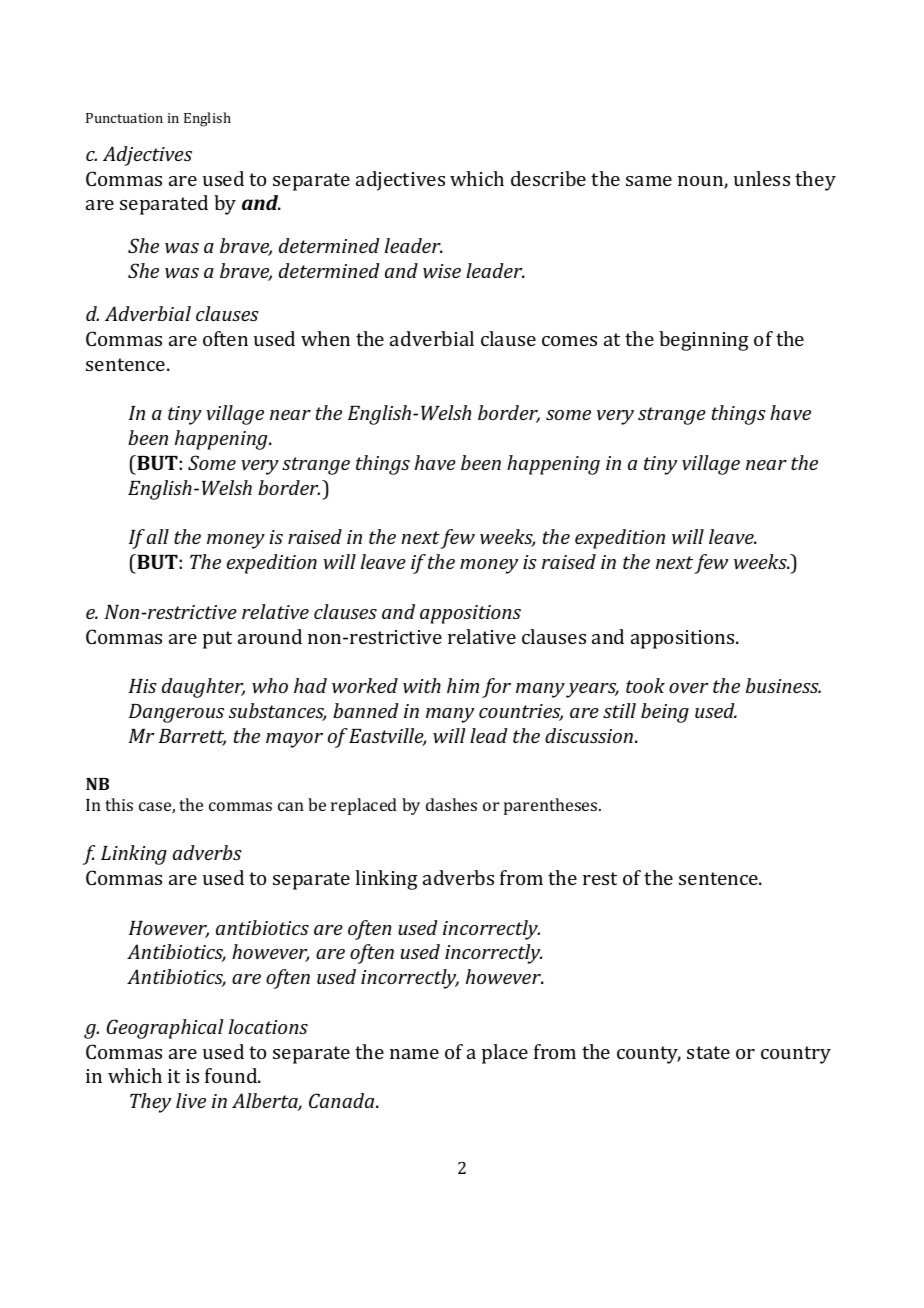 Image resolution: width=924 pixels, height=1308 pixels. What do you see at coordinates (569, 341) in the screenshot?
I see `comes` at bounding box center [569, 341].
